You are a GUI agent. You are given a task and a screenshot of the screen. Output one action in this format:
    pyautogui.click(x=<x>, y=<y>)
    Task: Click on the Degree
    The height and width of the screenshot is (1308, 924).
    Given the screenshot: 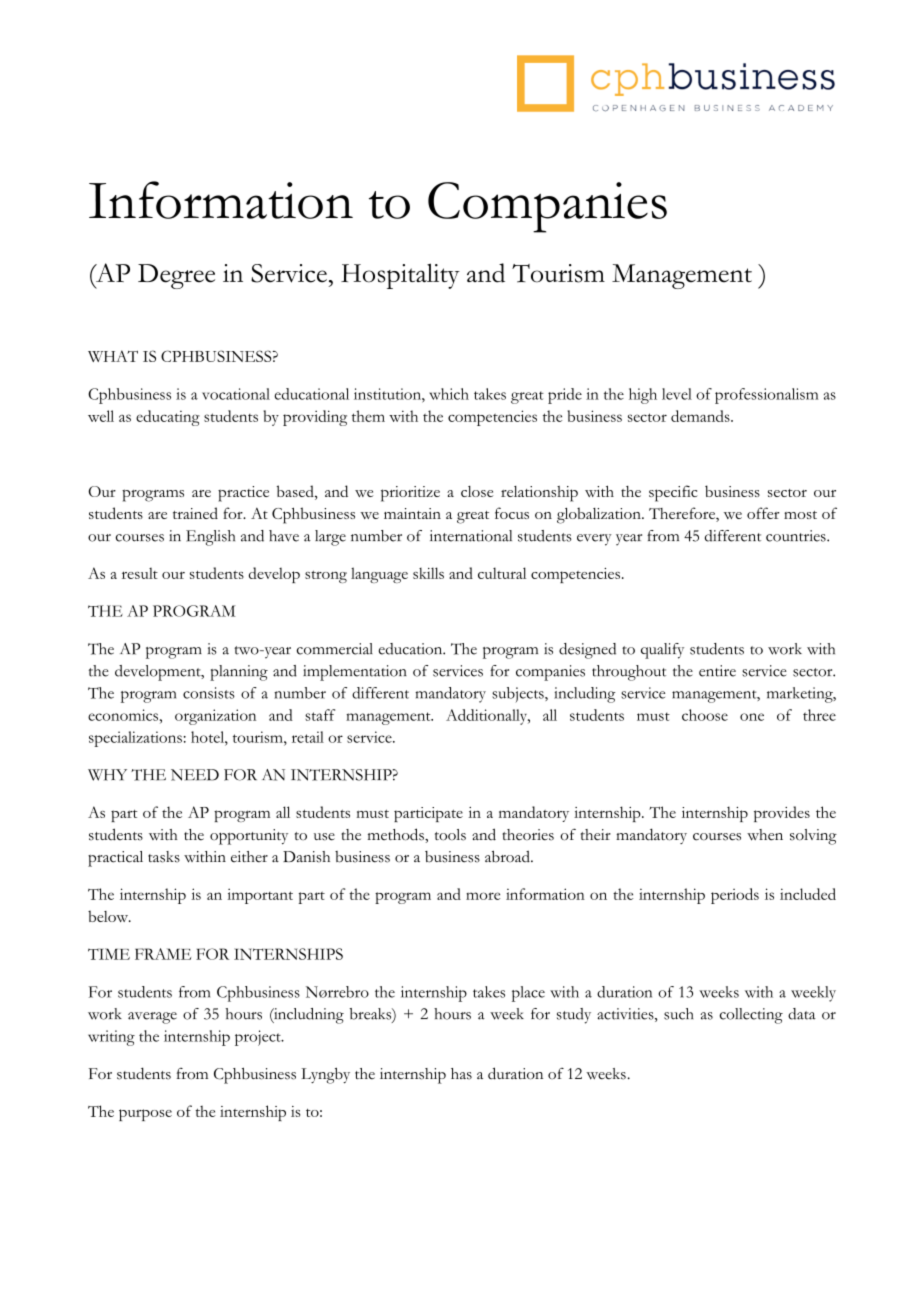 What is the action you would take?
    pyautogui.click(x=176, y=276)
